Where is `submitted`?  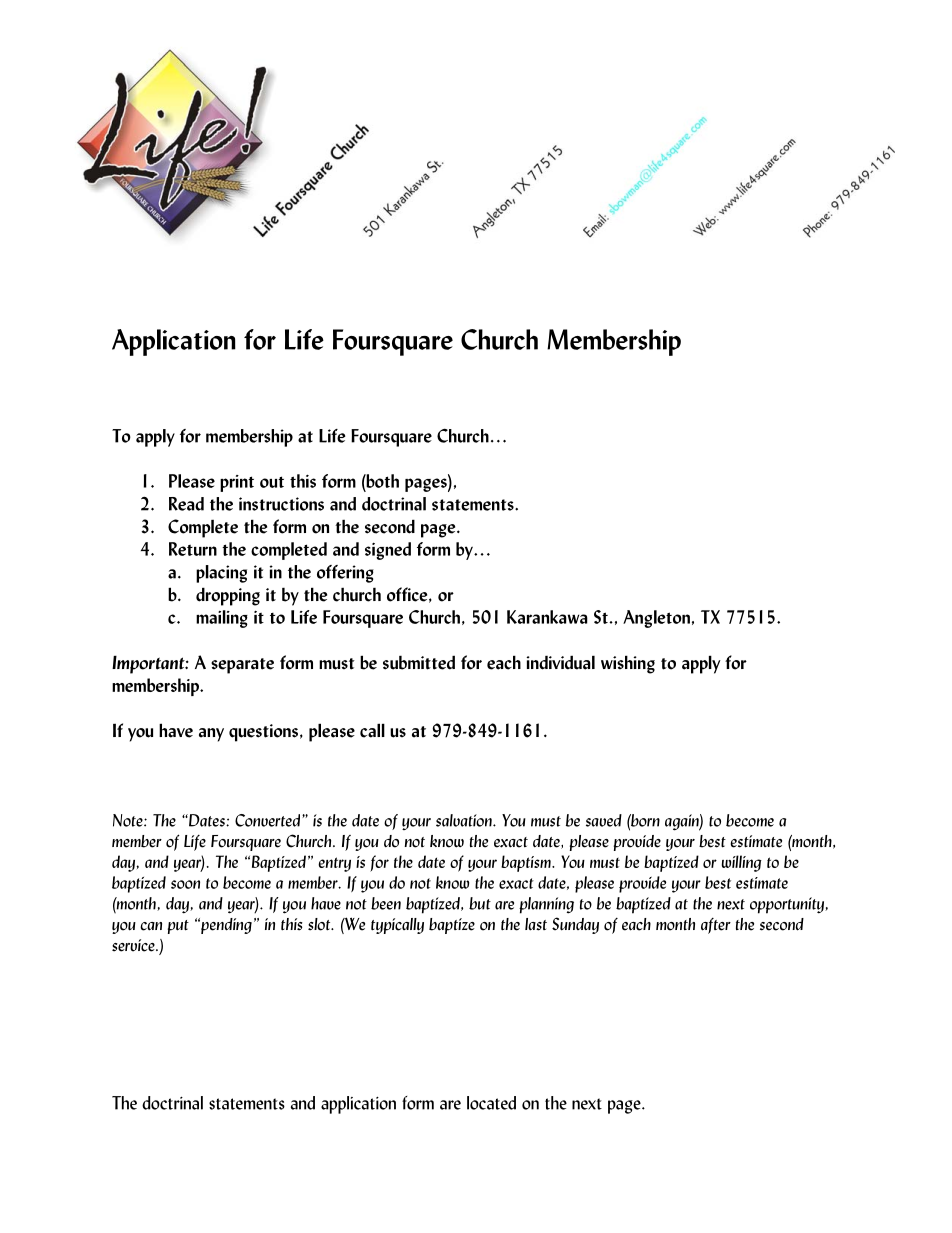
submitted is located at coordinates (419, 662).
